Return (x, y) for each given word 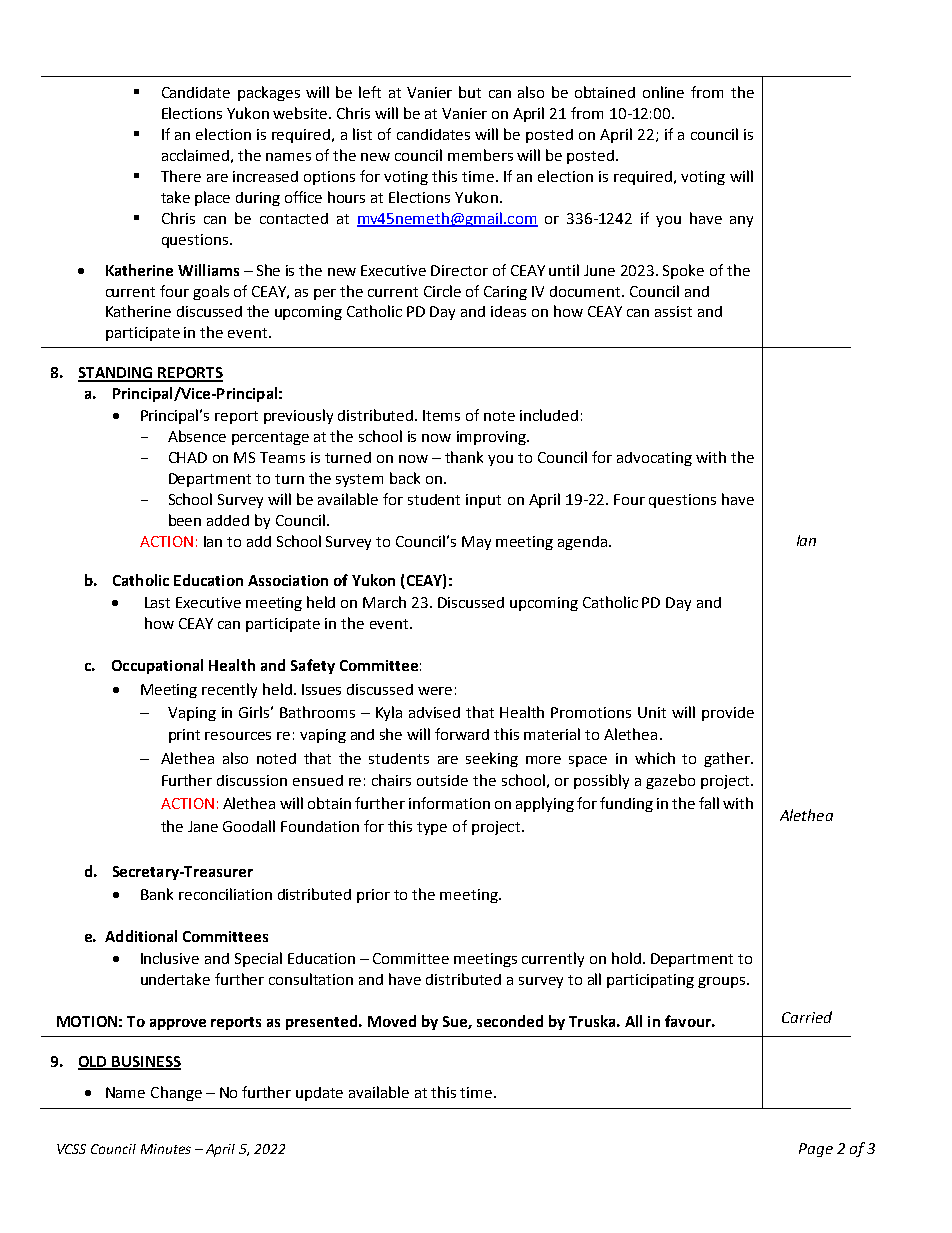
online (663, 92)
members (480, 155)
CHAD (188, 457)
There (181, 176)
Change (176, 1093)
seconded (510, 1021)
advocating (654, 459)
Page (816, 1150)
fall (709, 803)
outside (442, 780)
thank (464, 457)
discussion (252, 780)
